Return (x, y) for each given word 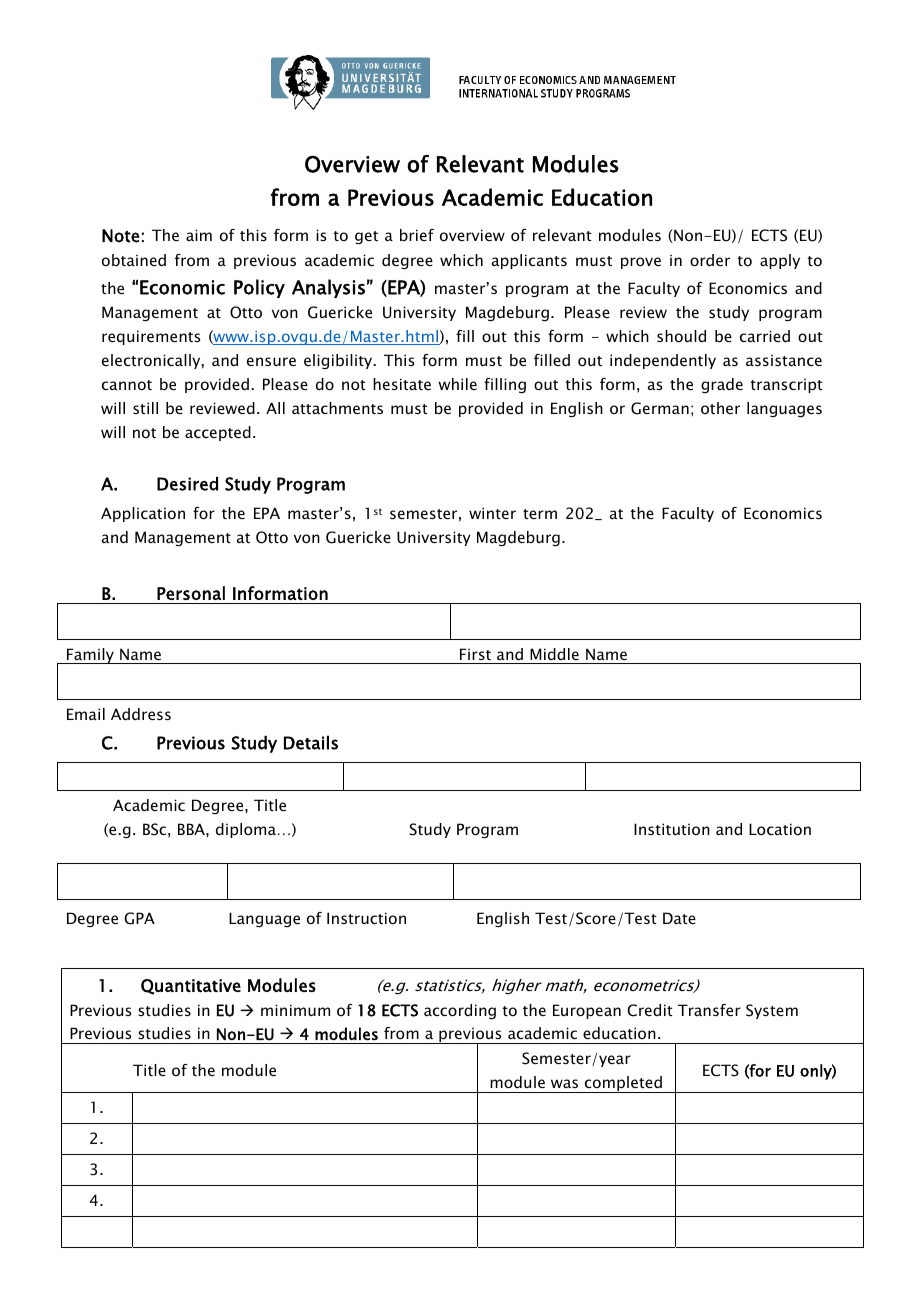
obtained (134, 260)
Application (143, 514)
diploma (246, 830)
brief (417, 235)
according (460, 1011)
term (540, 514)
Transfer (709, 1010)
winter (492, 513)
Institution (672, 829)
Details (311, 742)
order (710, 260)
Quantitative (191, 987)
